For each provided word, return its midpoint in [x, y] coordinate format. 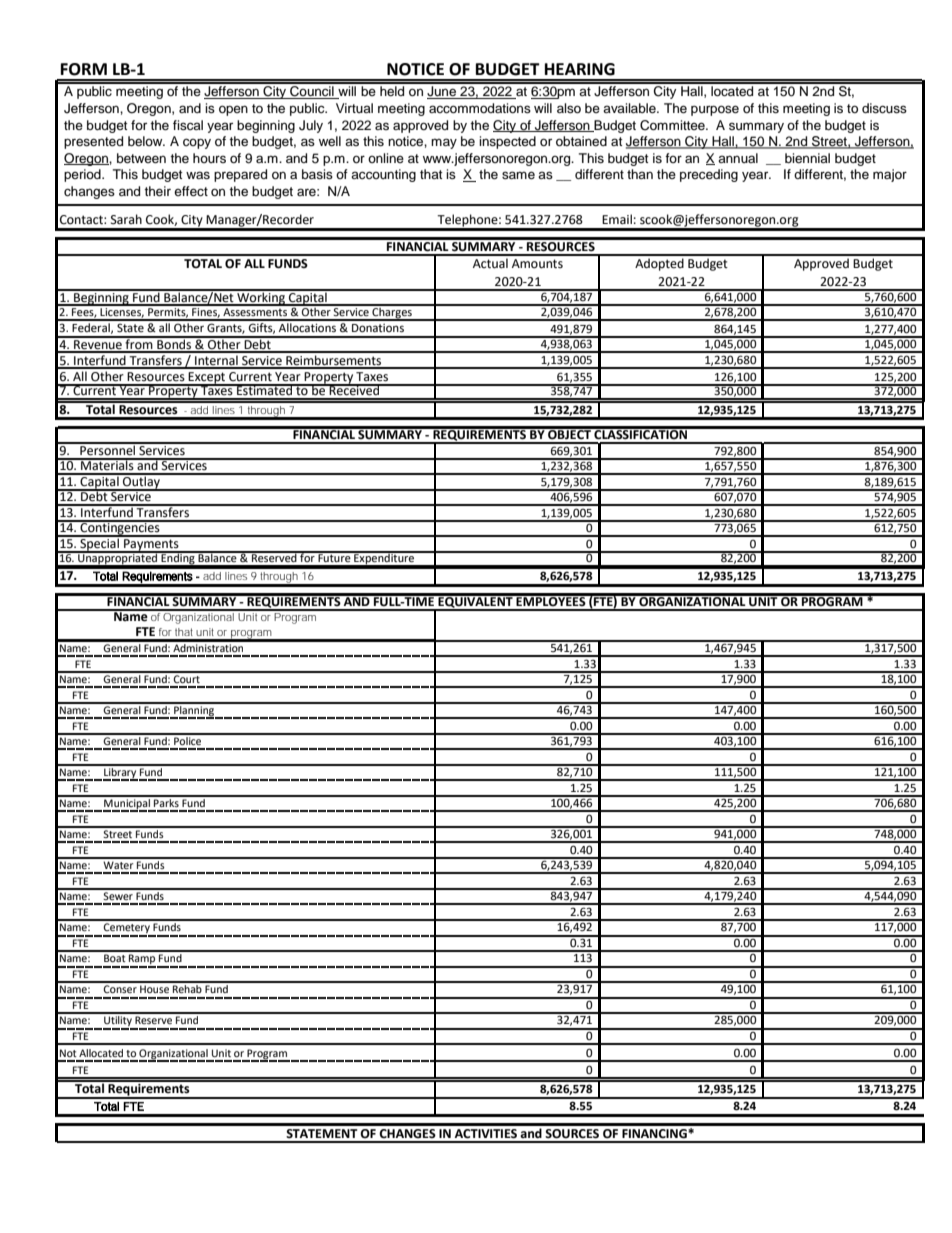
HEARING [580, 69]
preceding [709, 175]
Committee [673, 125]
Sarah [126, 219]
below [146, 141]
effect [191, 191]
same [518, 175]
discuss [884, 108]
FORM [84, 69]
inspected [507, 142]
